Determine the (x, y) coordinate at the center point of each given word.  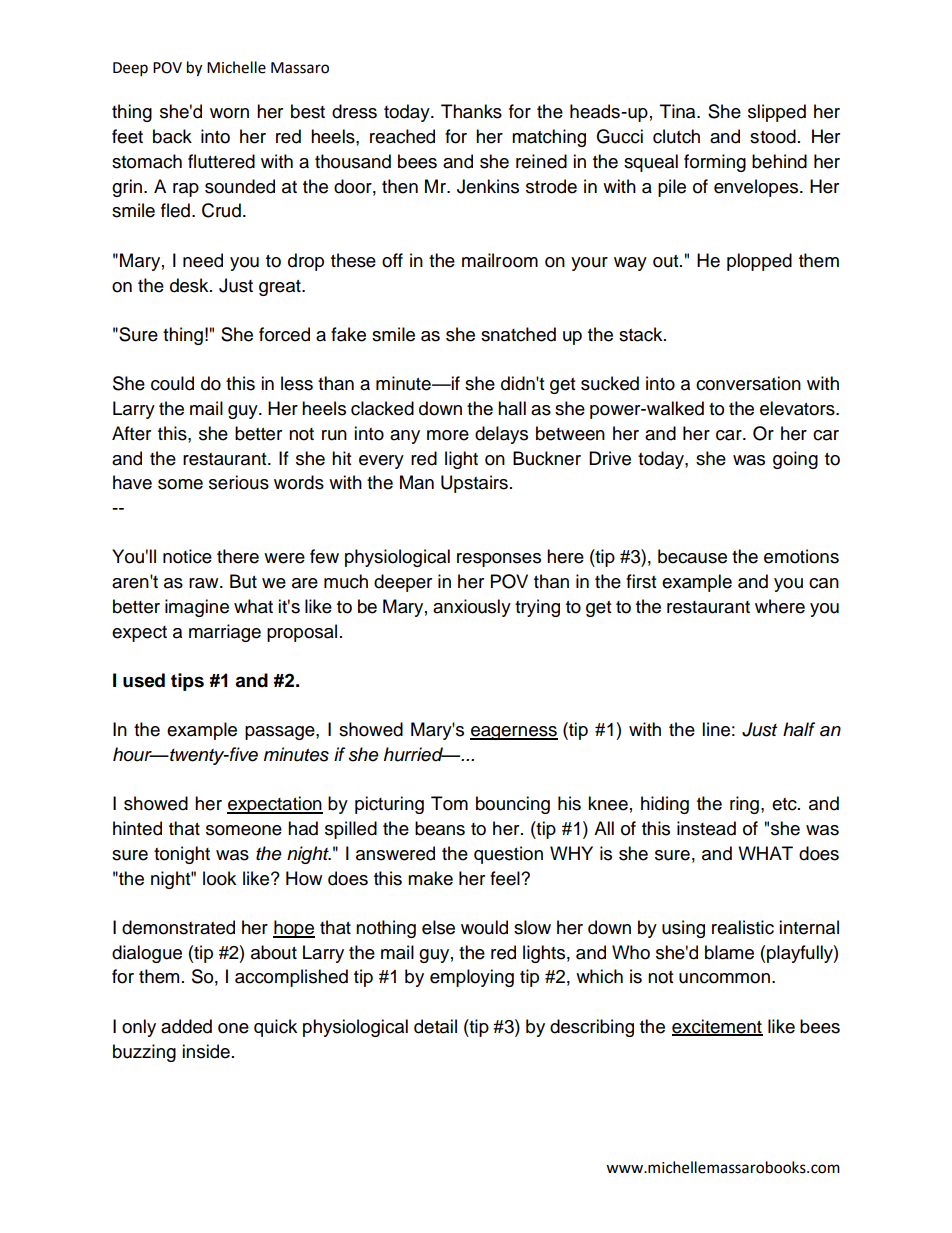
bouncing (513, 805)
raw (205, 583)
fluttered (221, 161)
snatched (518, 334)
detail (435, 1026)
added (186, 1026)
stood (773, 136)
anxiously (472, 608)
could (172, 383)
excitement (717, 1027)
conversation (748, 383)
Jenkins (488, 186)
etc (785, 804)
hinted (137, 828)
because (692, 556)
